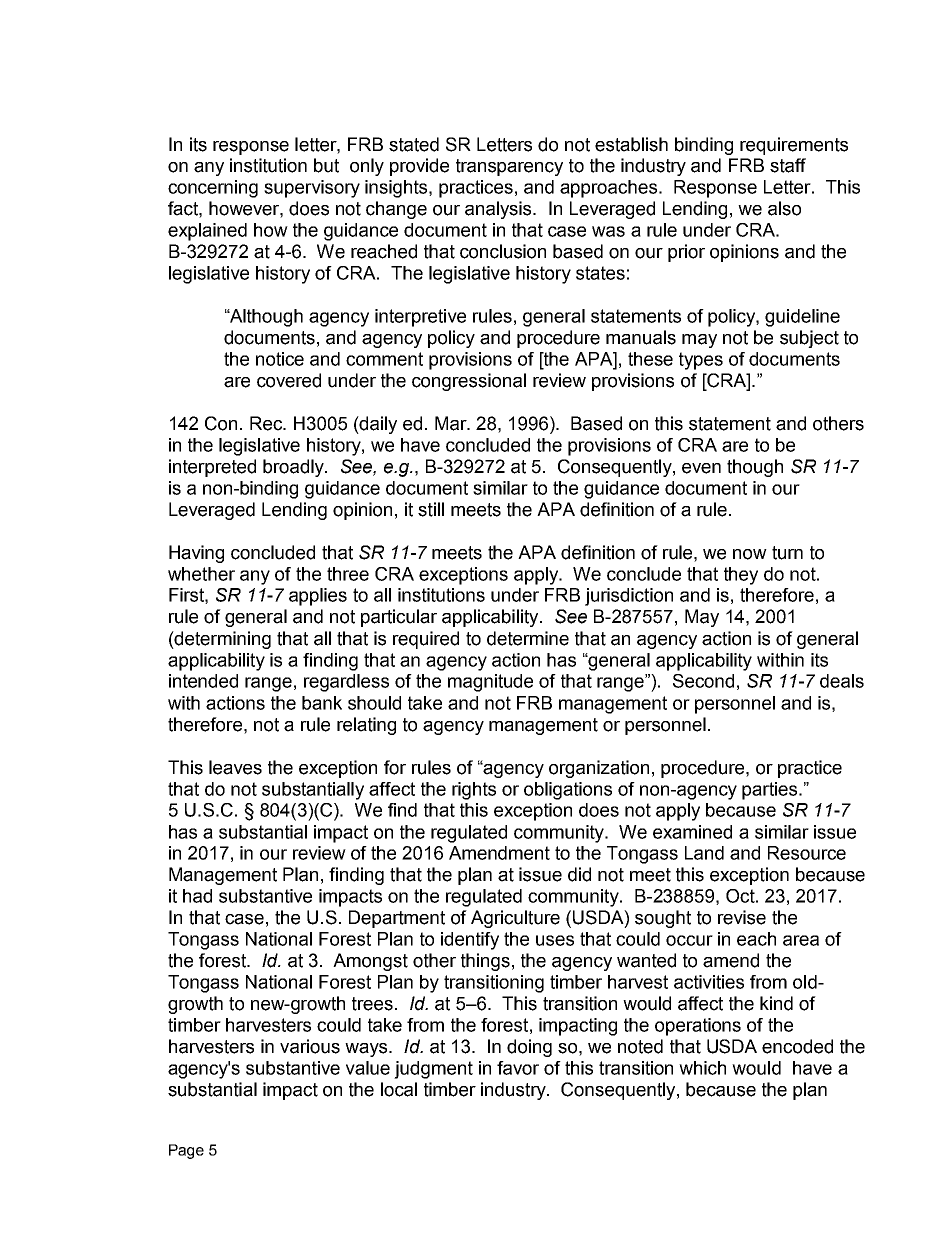 The width and height of the page is (952, 1233). What do you see at coordinates (312, 189) in the page?
I see `supervisory` at bounding box center [312, 189].
